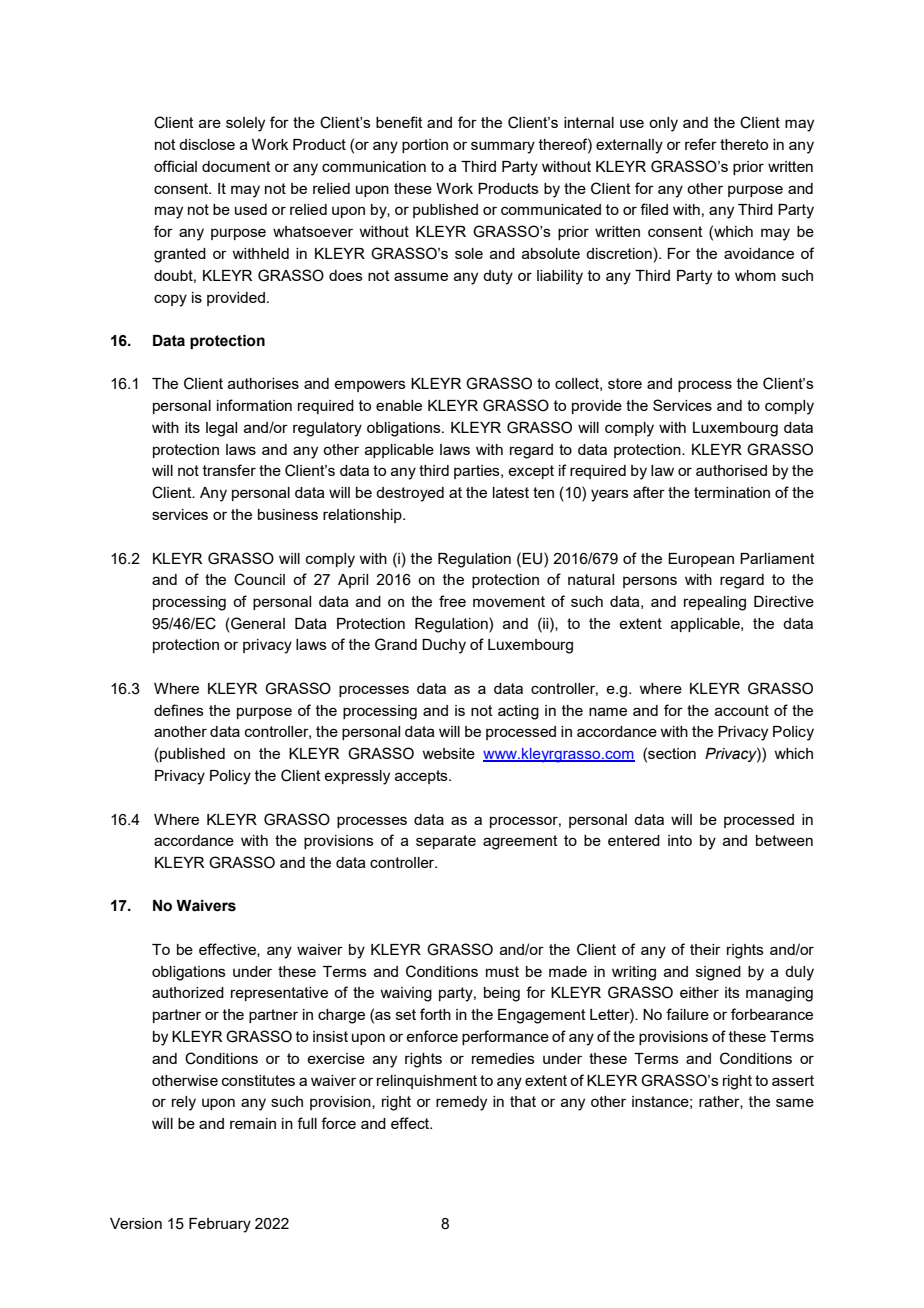 This document has width=924, height=1308. Describe the element at coordinates (701, 144) in the document. I see `refer` at that location.
